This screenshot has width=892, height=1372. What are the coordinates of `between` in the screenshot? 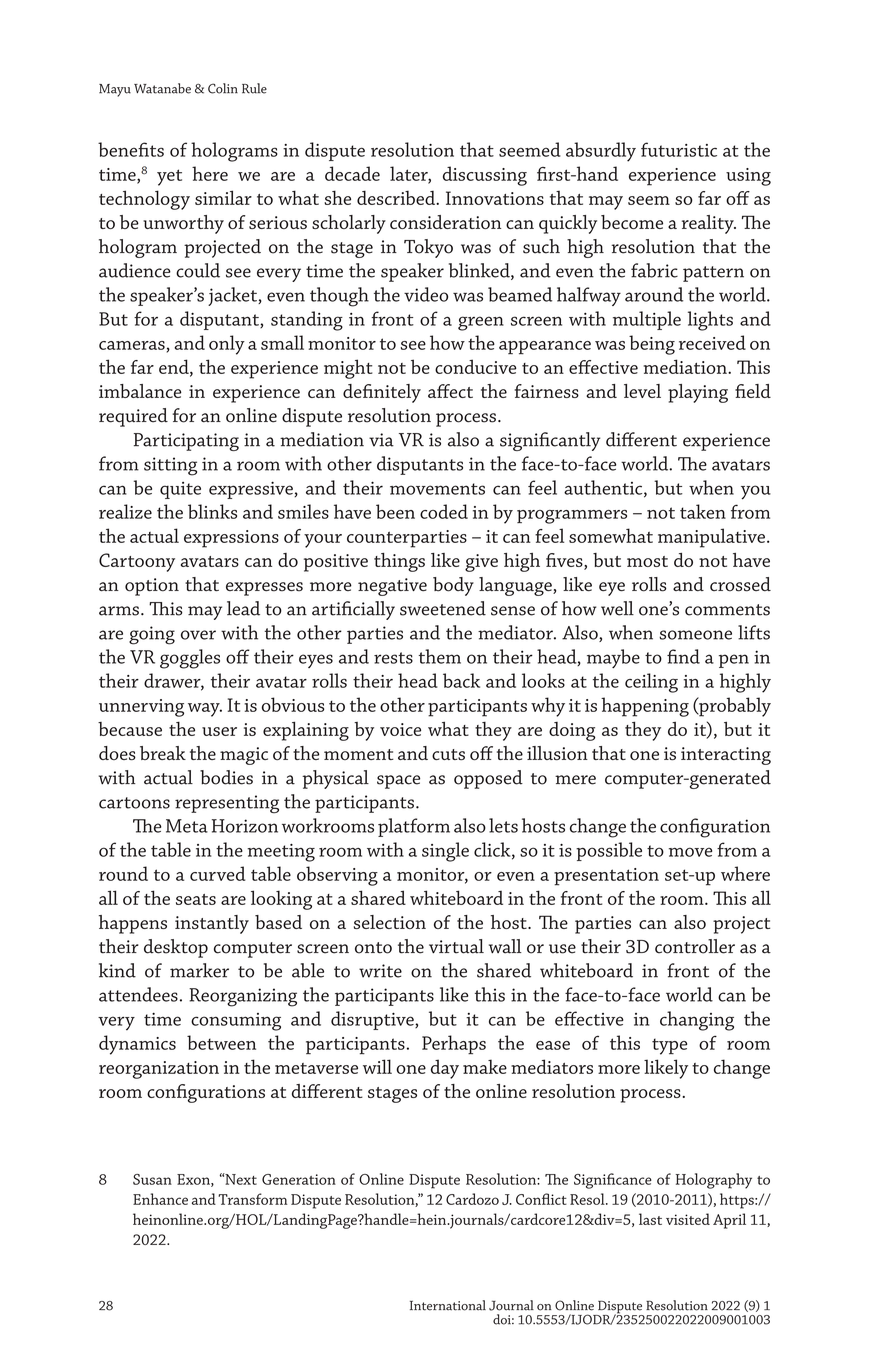 It's located at (221, 1042).
